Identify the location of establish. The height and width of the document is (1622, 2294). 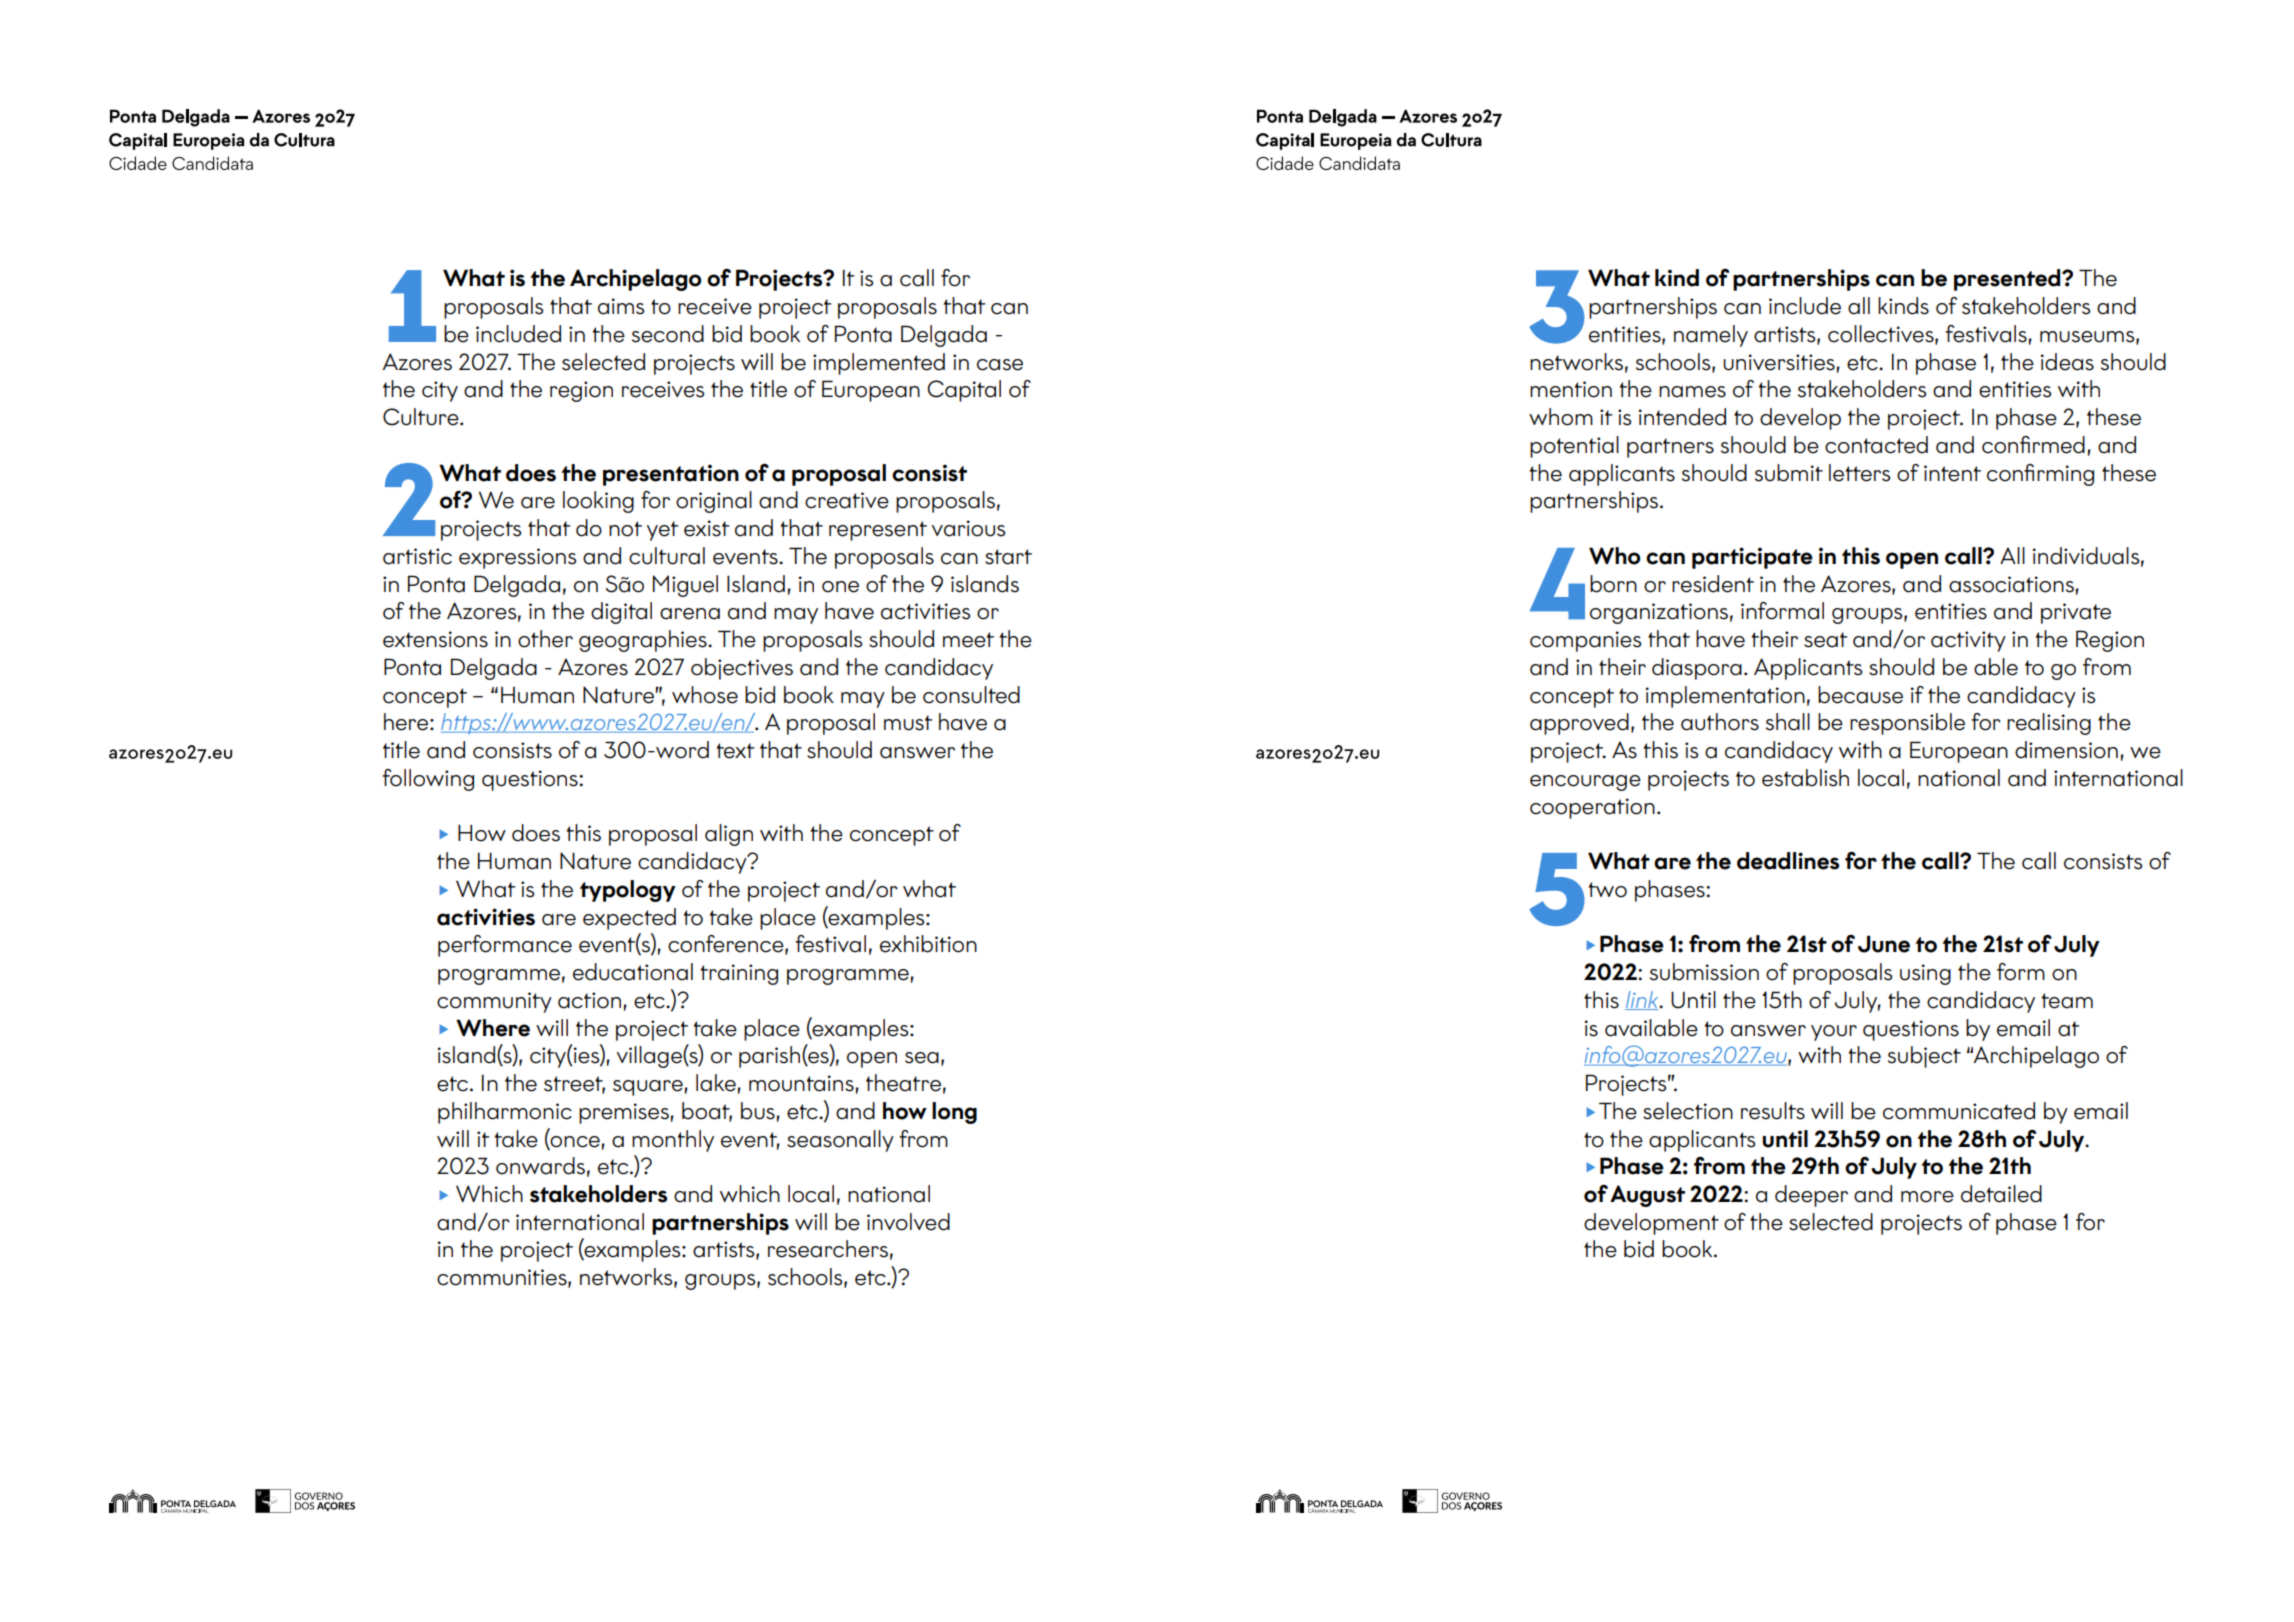
(1805, 778).
